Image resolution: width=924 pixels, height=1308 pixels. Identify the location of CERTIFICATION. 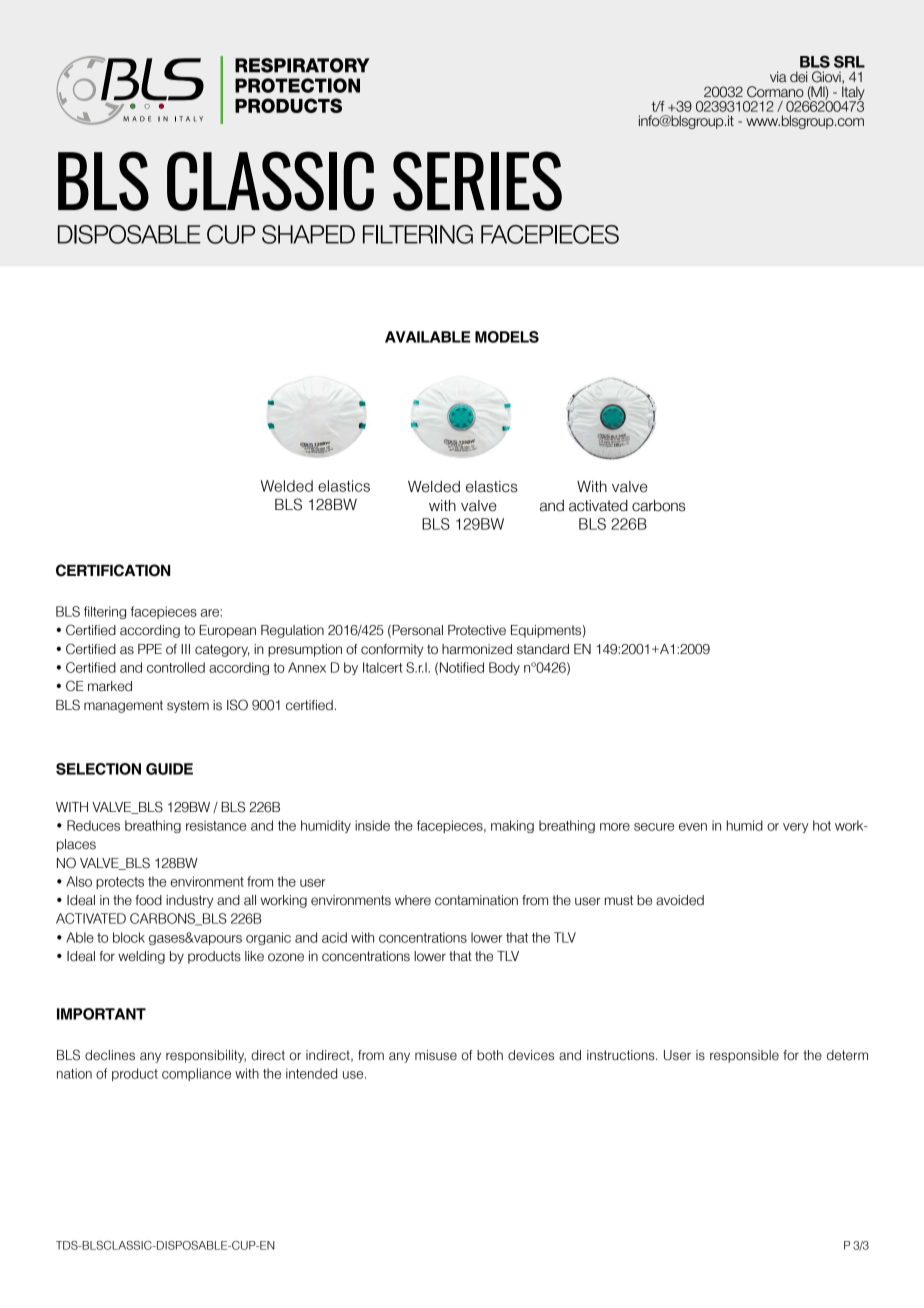
(113, 570).
